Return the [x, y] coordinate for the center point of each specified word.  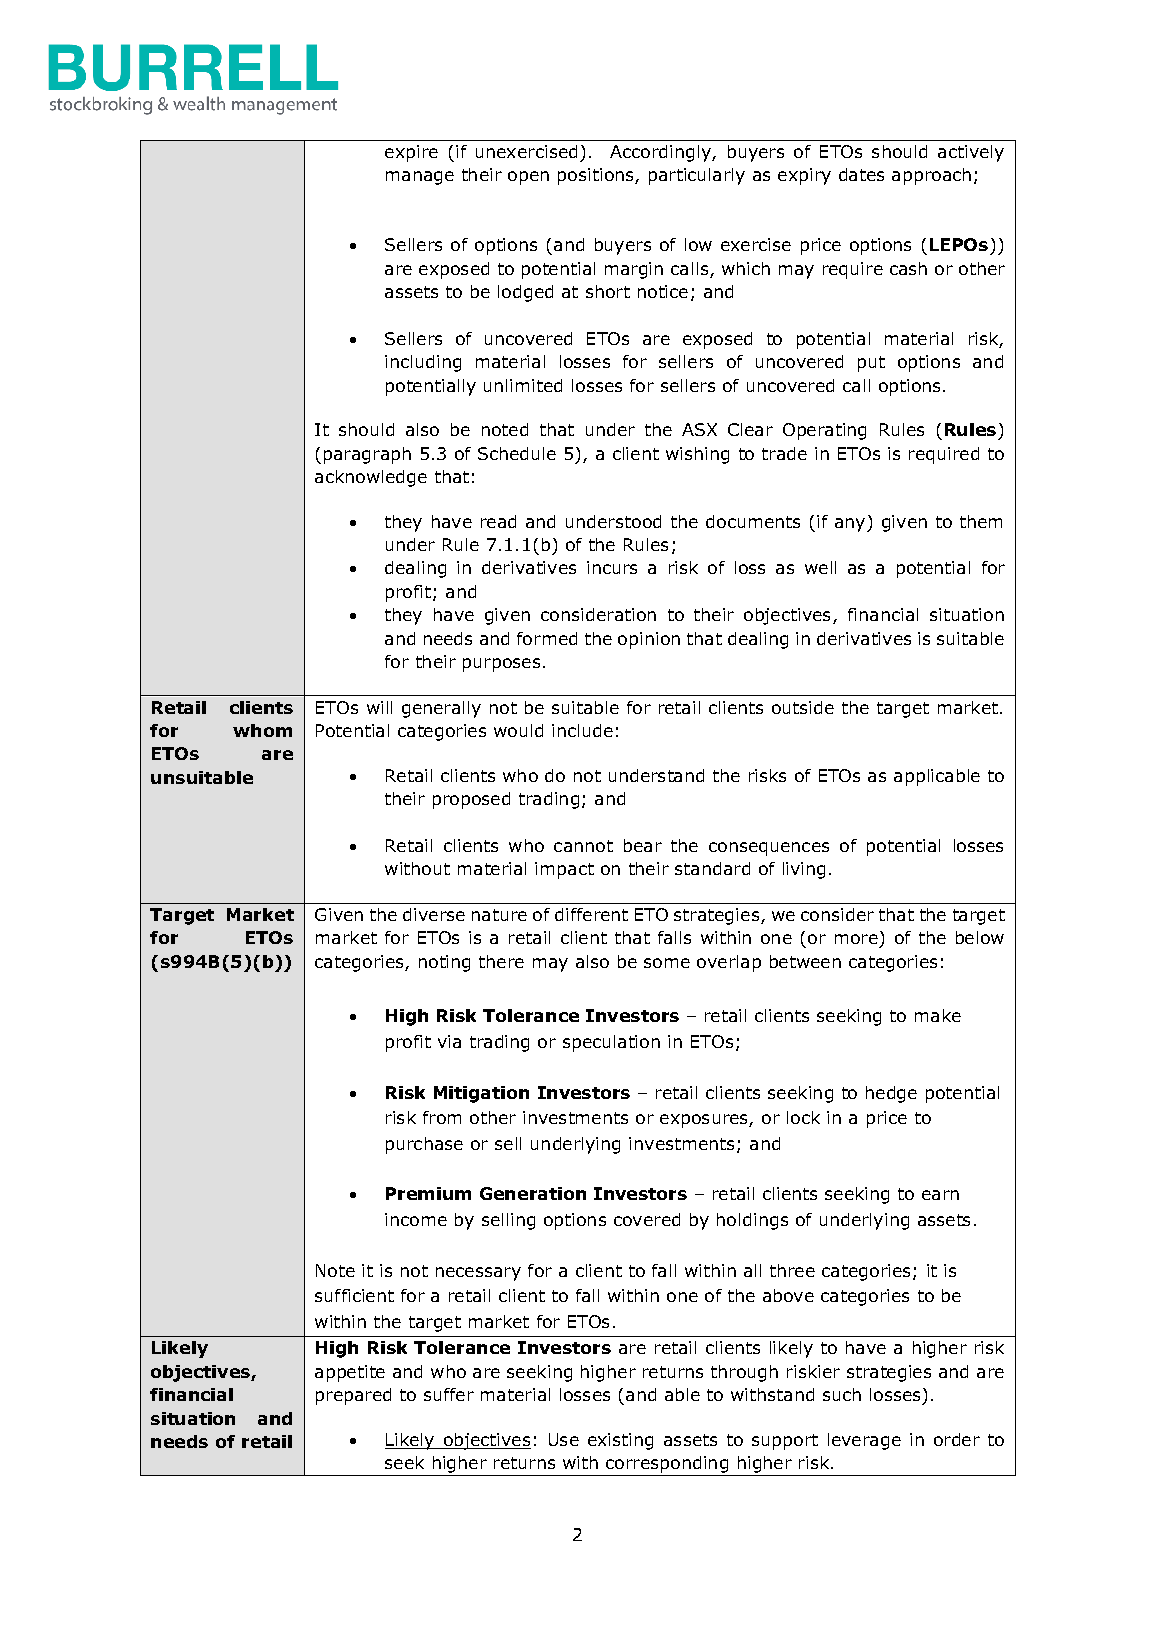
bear [643, 845]
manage [420, 178]
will [379, 707]
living [804, 870]
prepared [353, 1396]
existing [620, 1441]
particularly [697, 176]
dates [861, 174]
